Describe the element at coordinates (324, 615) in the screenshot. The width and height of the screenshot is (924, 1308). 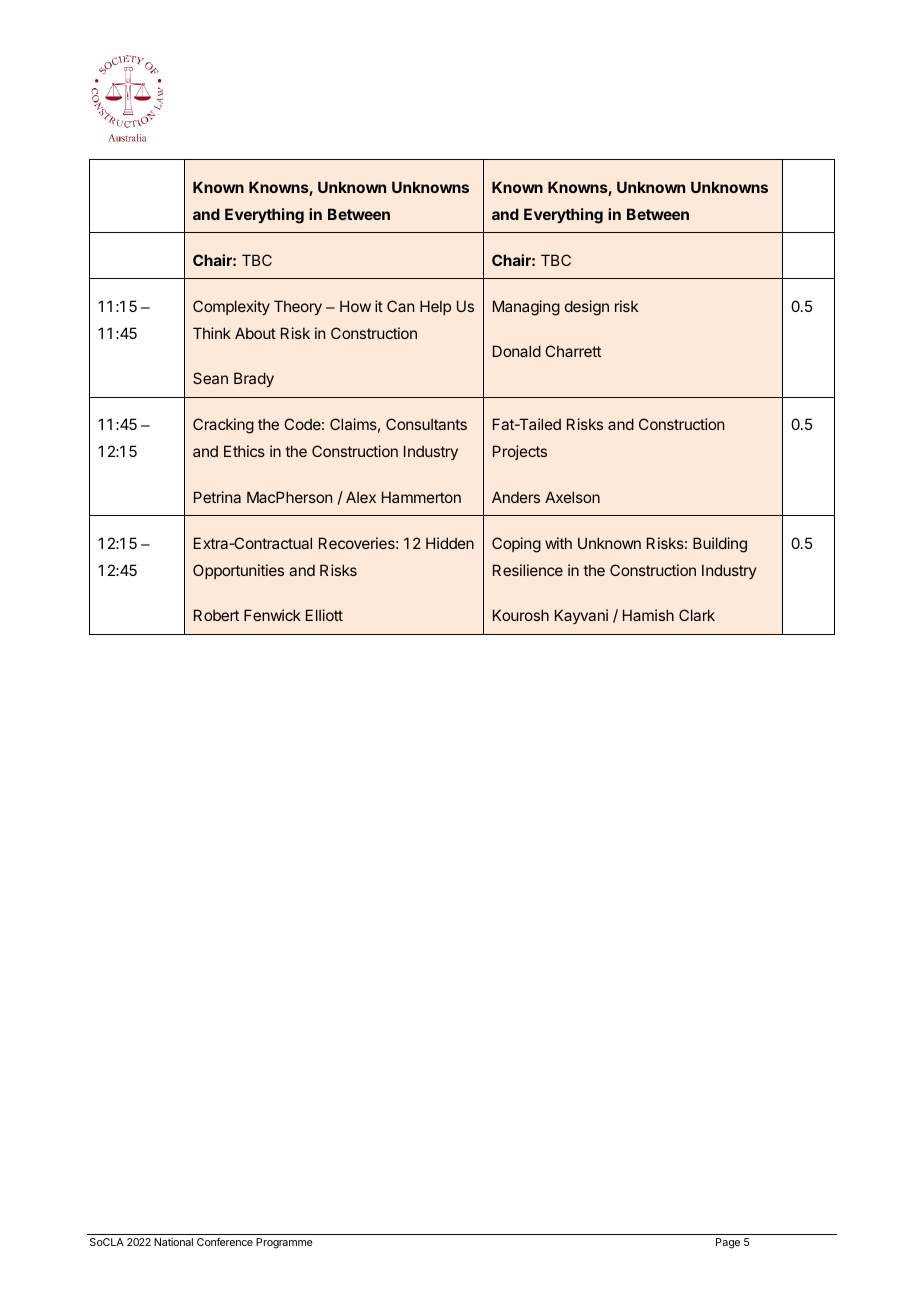
I see `Elliott` at that location.
